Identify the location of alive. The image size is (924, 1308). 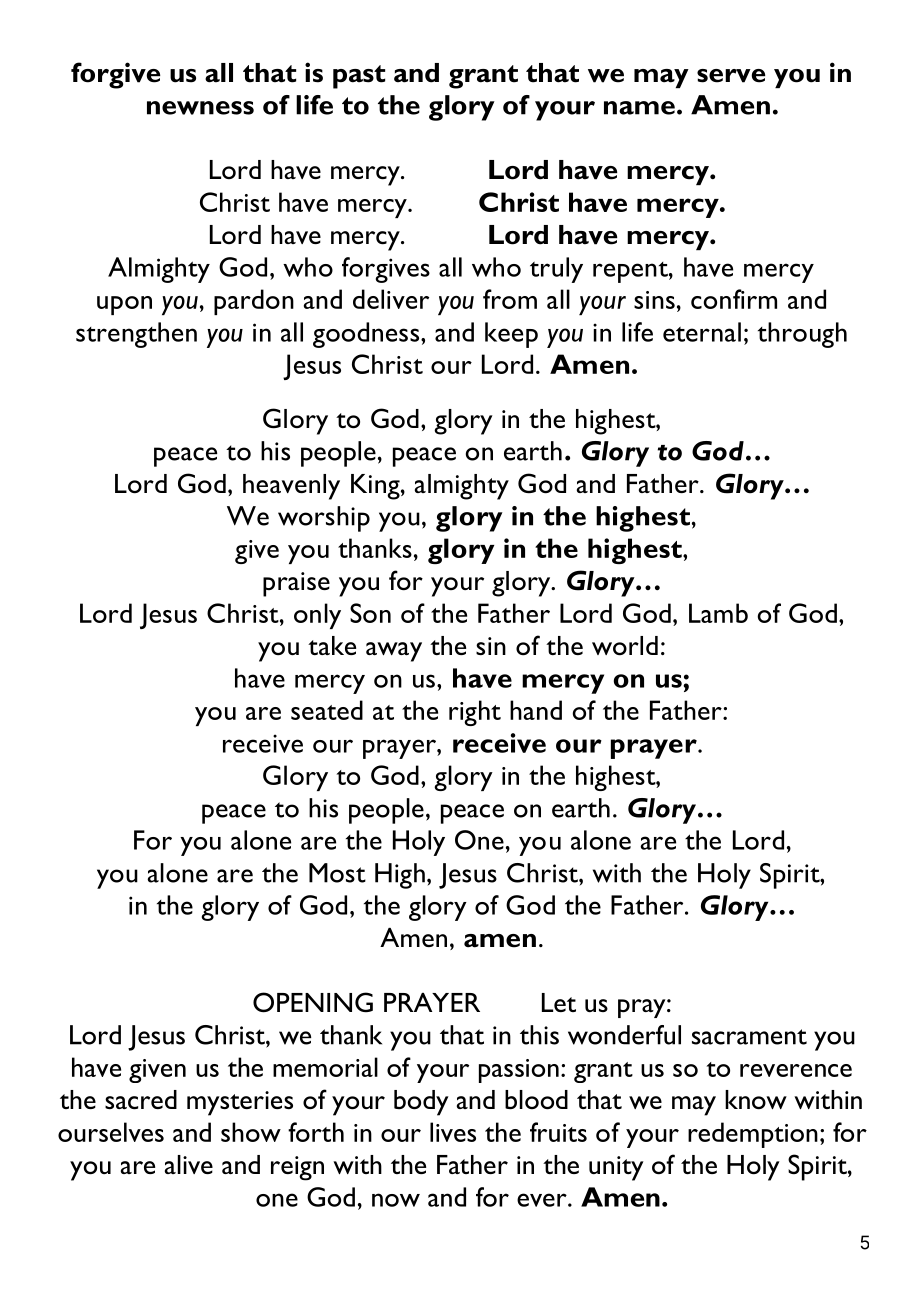
(189, 1164).
